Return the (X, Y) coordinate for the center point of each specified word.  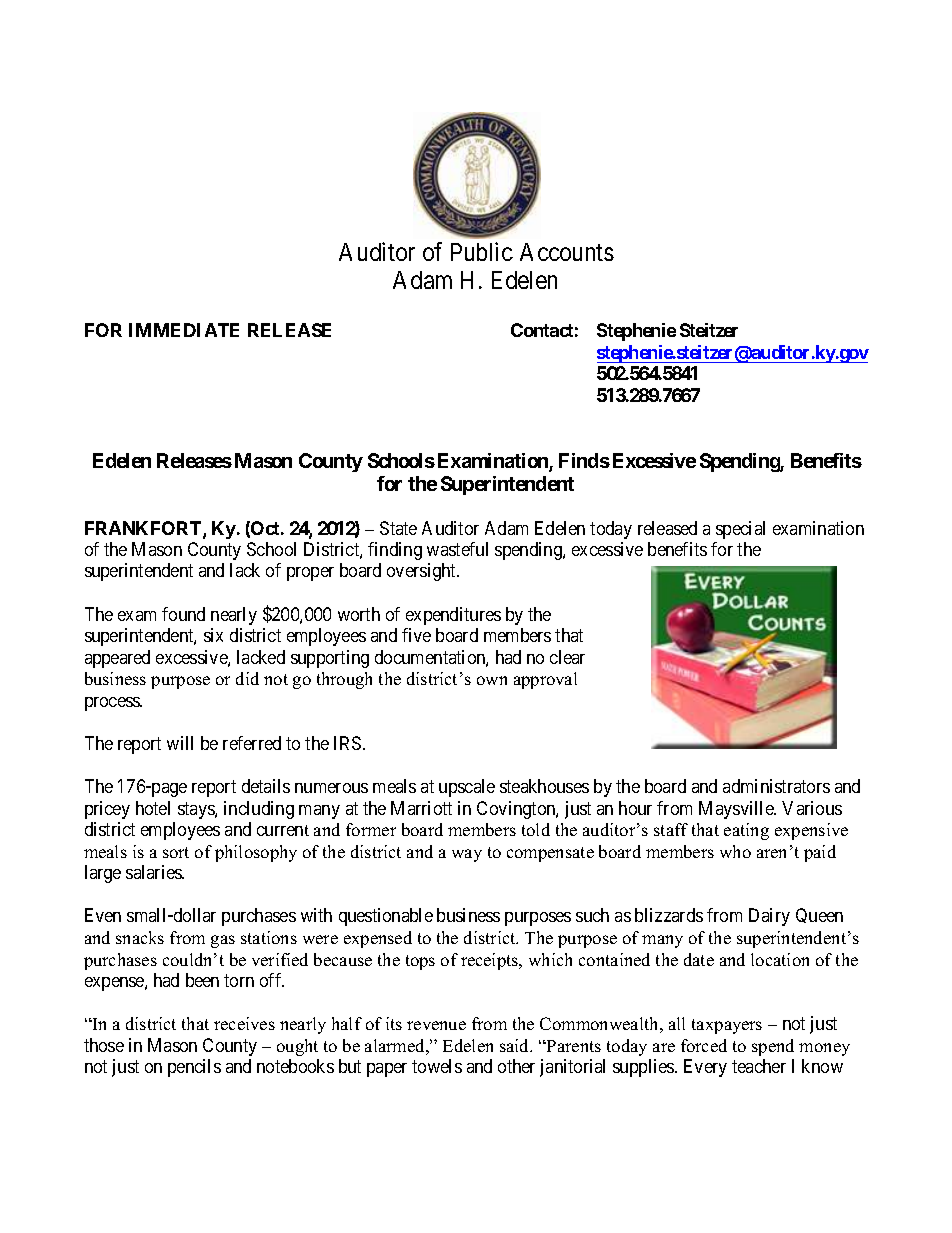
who (735, 851)
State (398, 528)
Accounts (567, 252)
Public (482, 251)
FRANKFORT (144, 529)
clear (567, 657)
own (492, 680)
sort (176, 852)
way (467, 855)
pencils (194, 1068)
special (740, 530)
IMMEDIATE (184, 330)
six (213, 635)
